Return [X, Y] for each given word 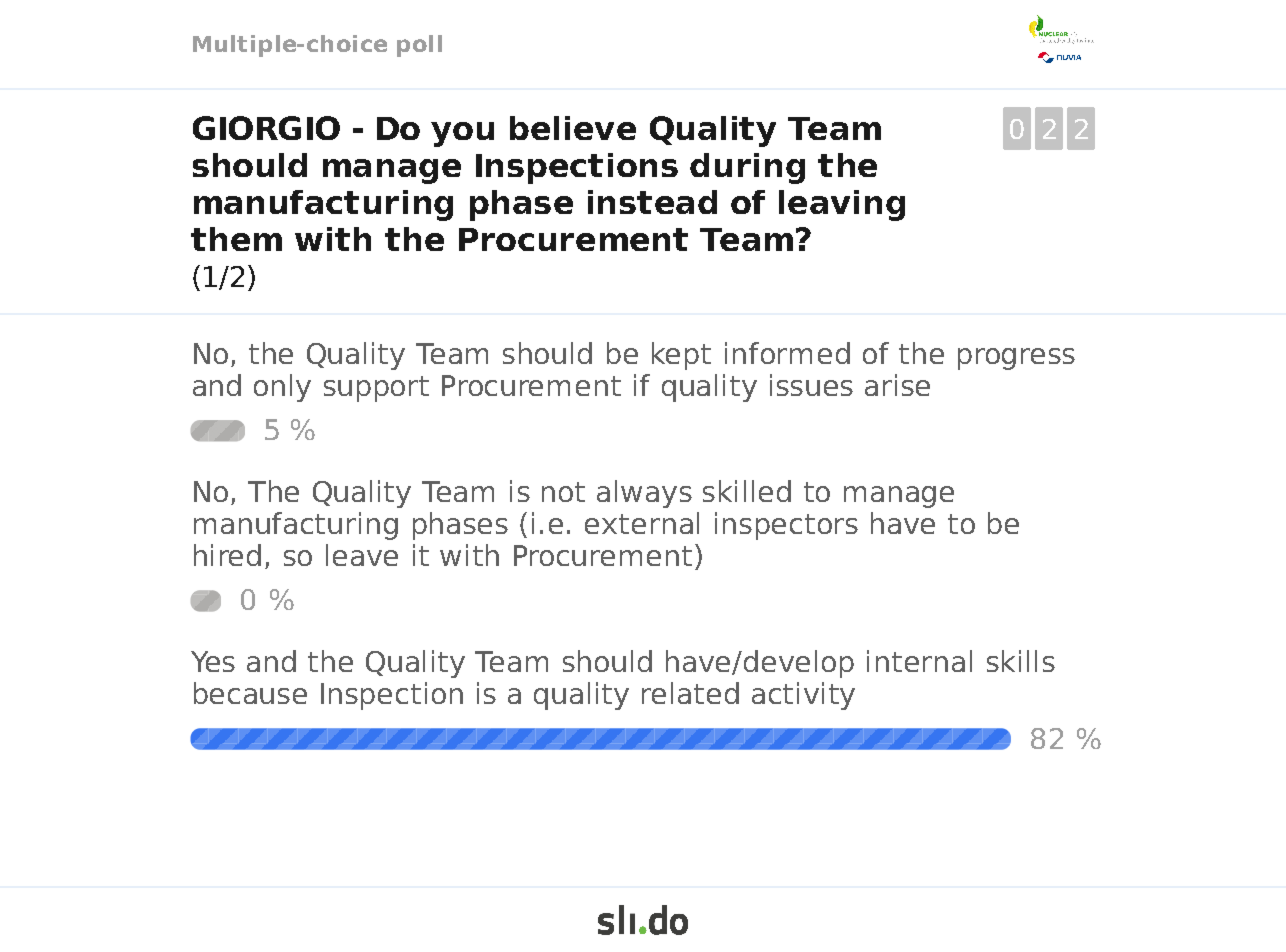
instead [652, 202]
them [236, 239]
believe [573, 128]
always [644, 494]
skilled [747, 491]
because [250, 693]
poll [419, 46]
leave [362, 555]
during [747, 168]
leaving [842, 205]
